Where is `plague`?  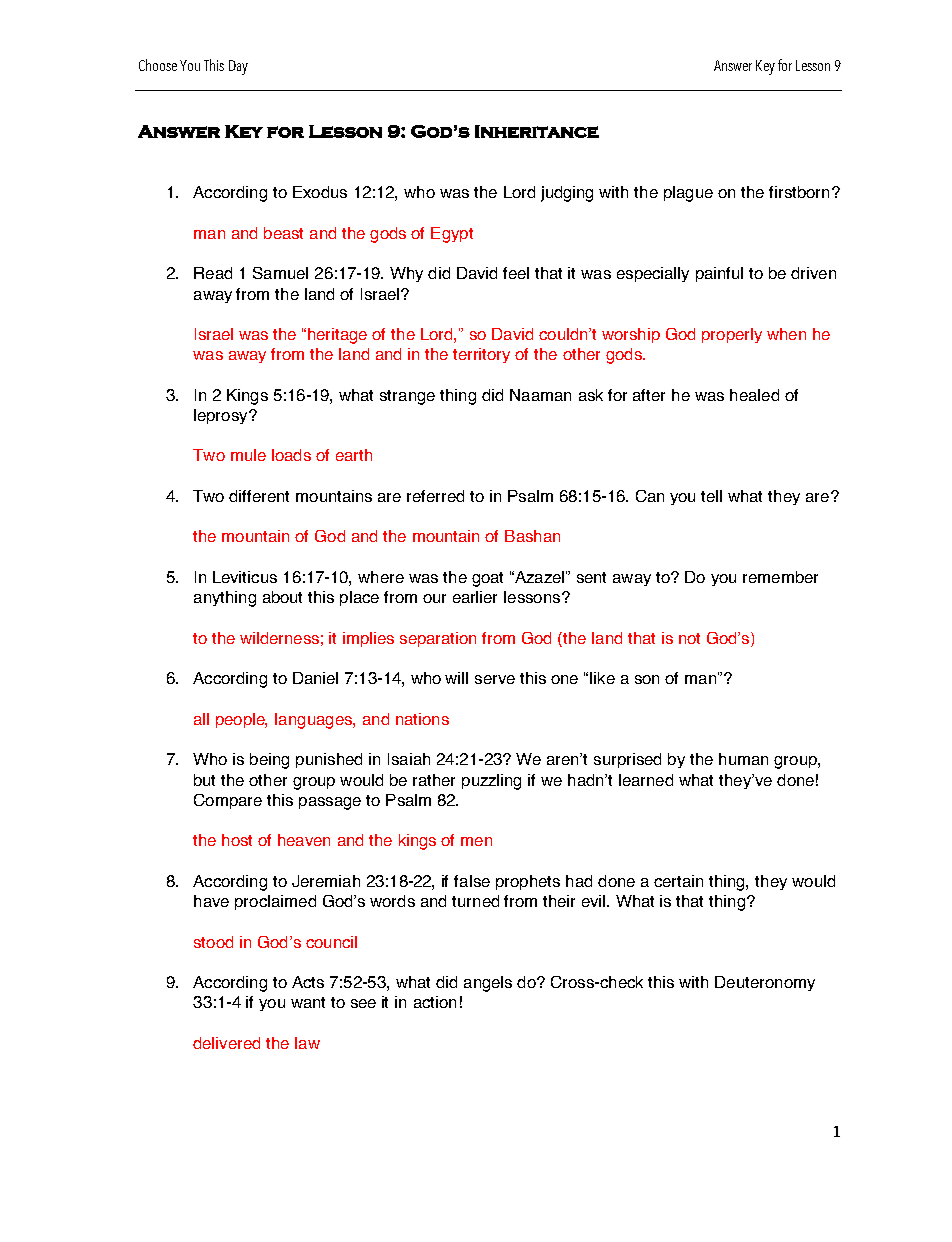
plague is located at coordinates (688, 194).
